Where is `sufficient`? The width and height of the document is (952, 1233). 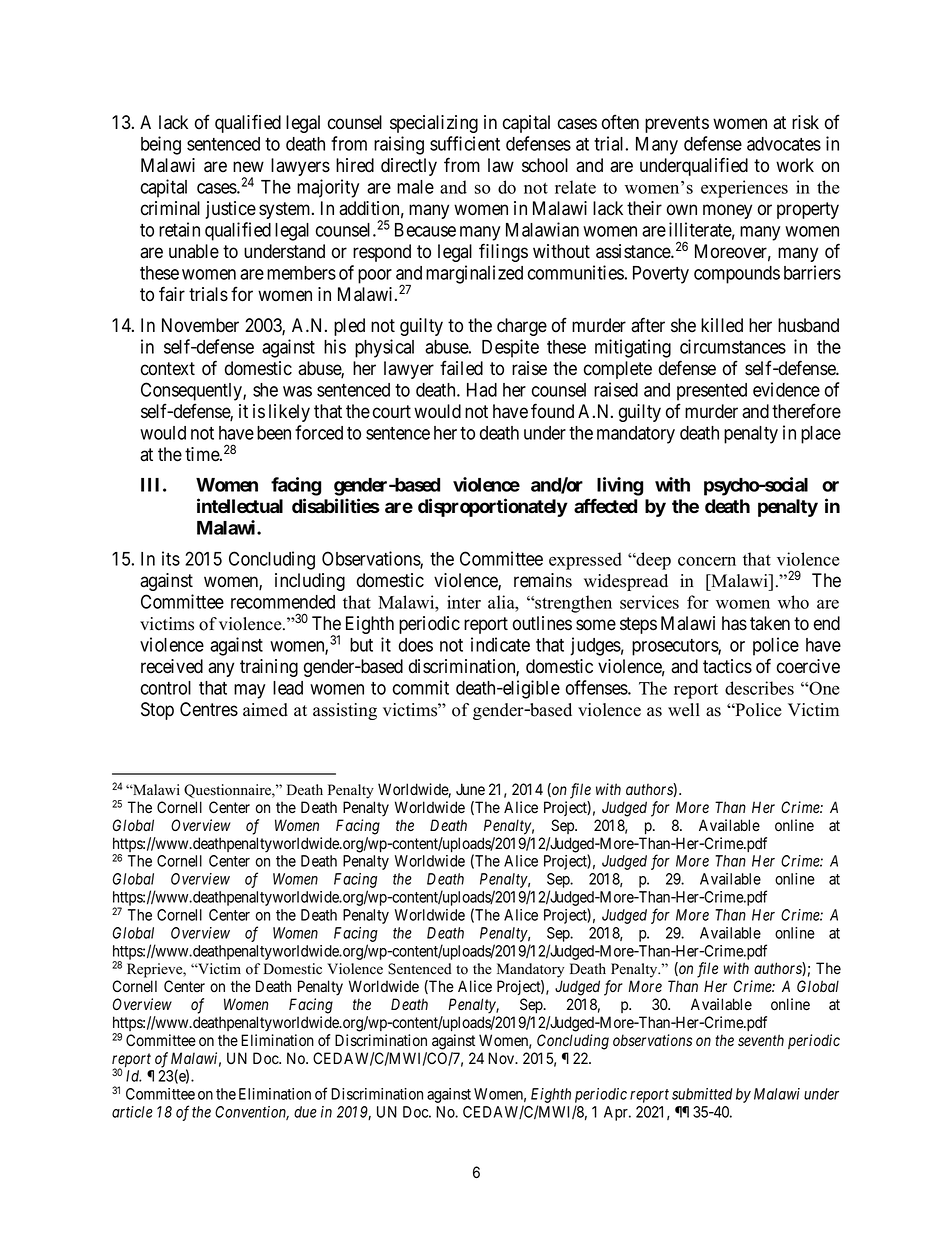
sufficient is located at coordinates (465, 143).
